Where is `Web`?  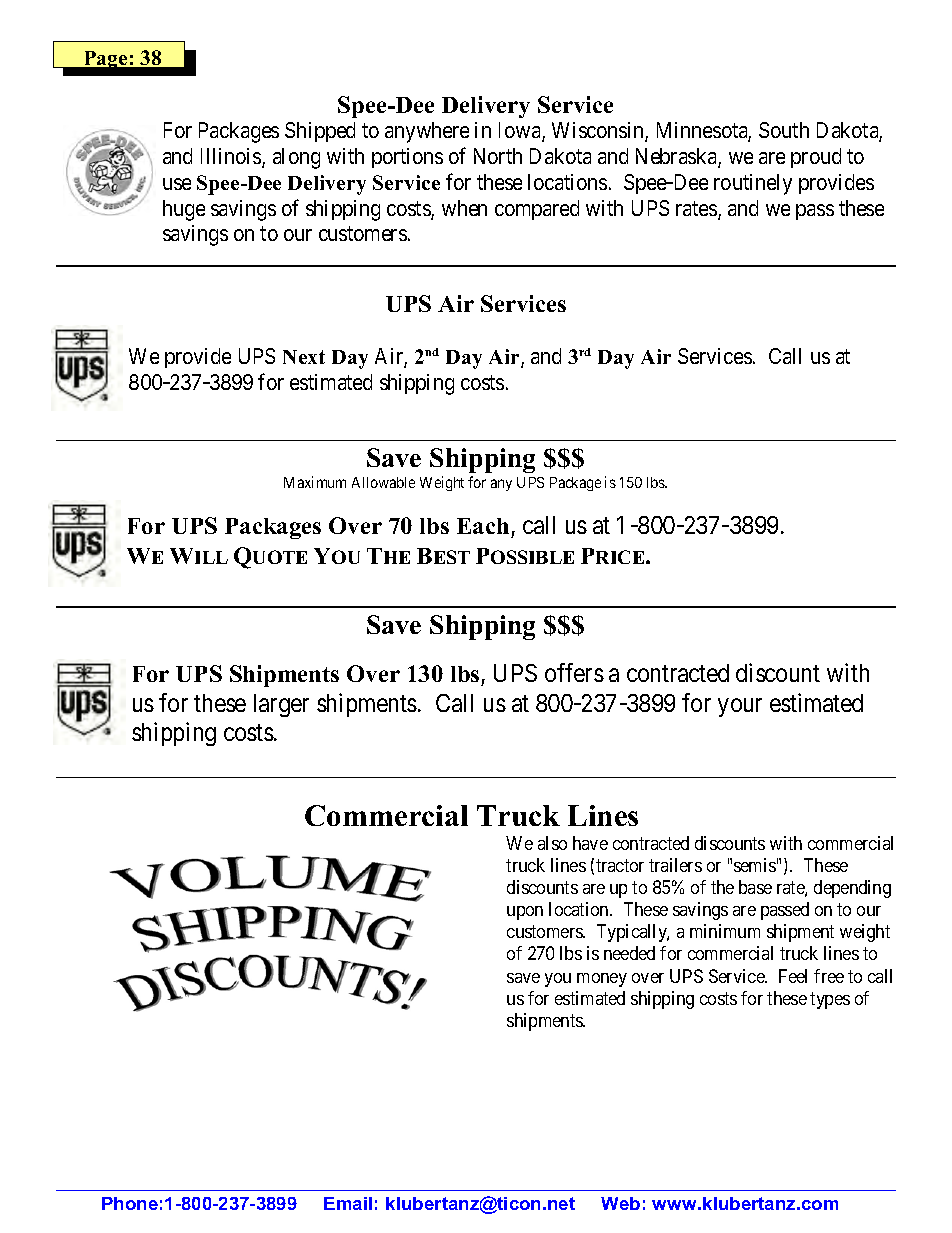
Web is located at coordinates (620, 1203).
